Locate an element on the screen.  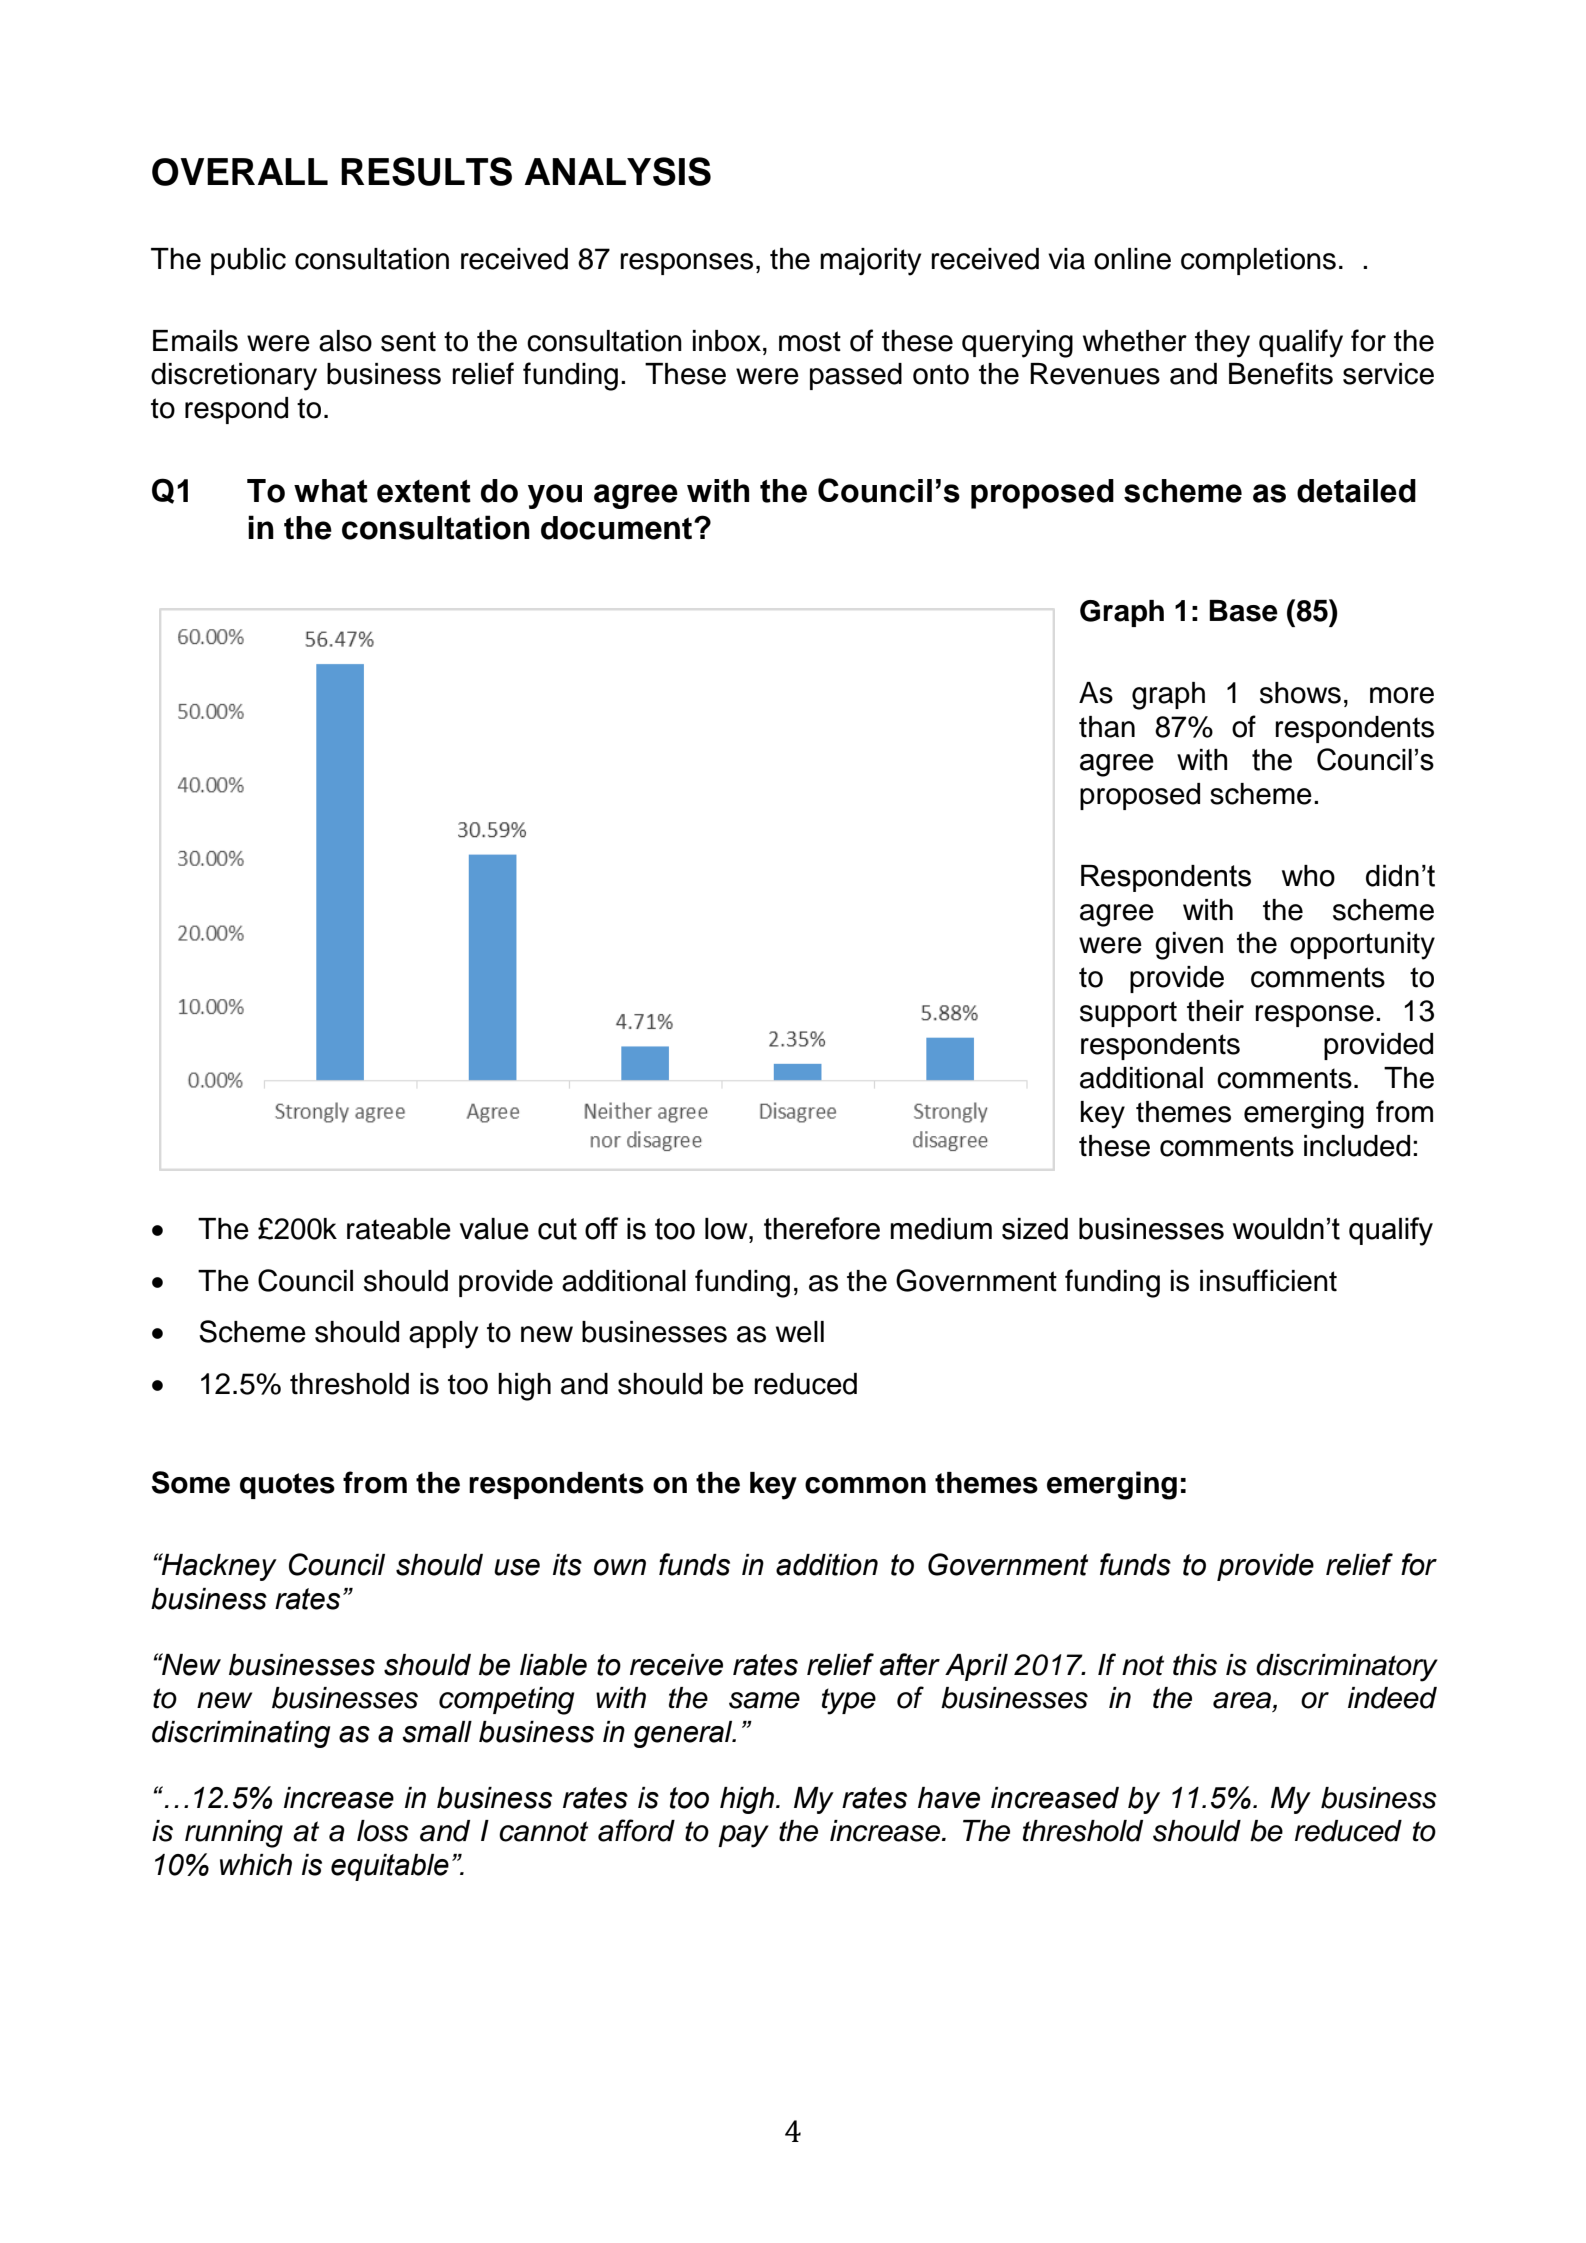
shows is located at coordinates (1300, 693).
